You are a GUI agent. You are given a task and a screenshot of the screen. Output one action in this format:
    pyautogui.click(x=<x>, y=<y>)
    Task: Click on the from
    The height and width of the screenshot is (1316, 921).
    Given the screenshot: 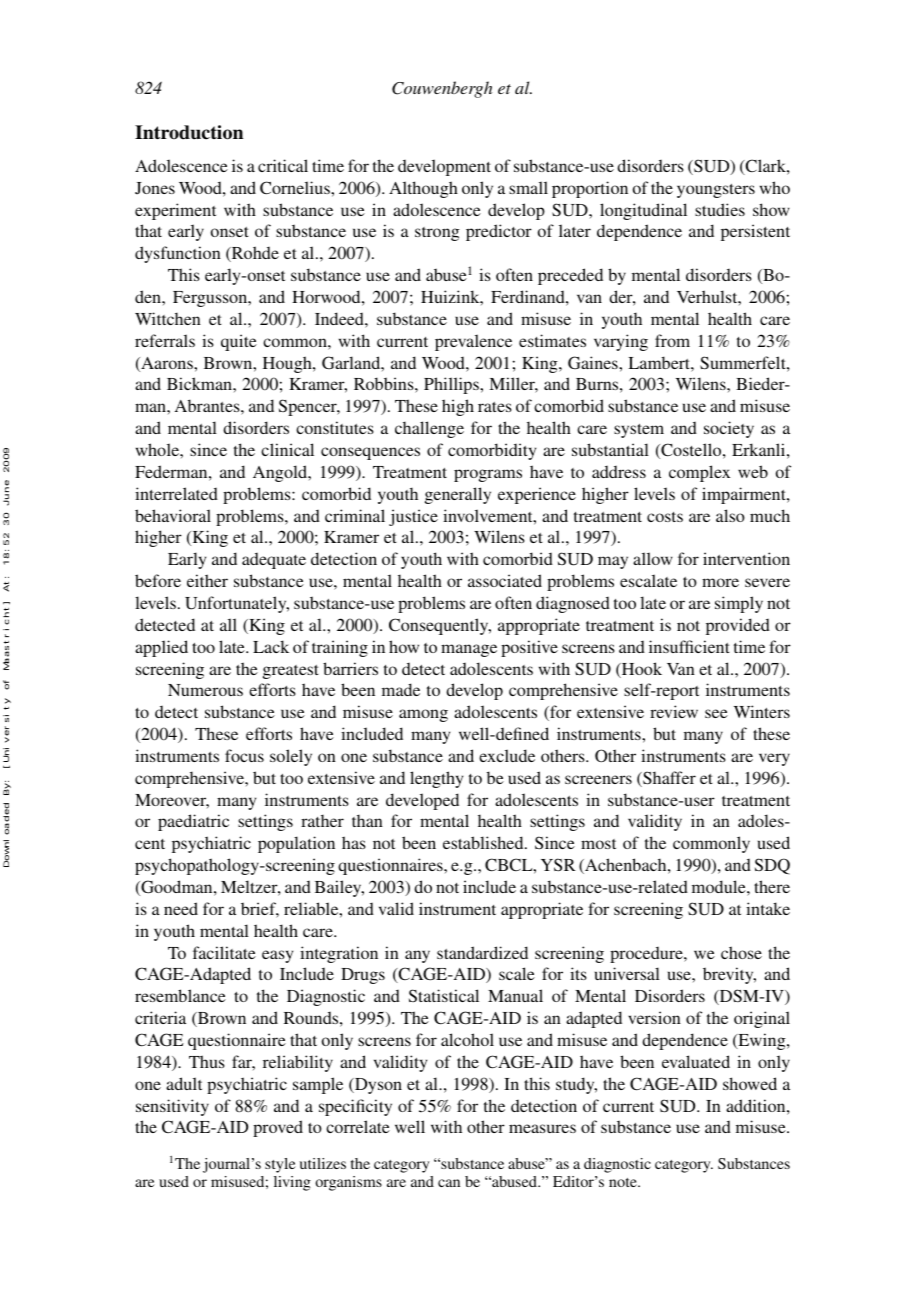 What is the action you would take?
    pyautogui.click(x=672, y=340)
